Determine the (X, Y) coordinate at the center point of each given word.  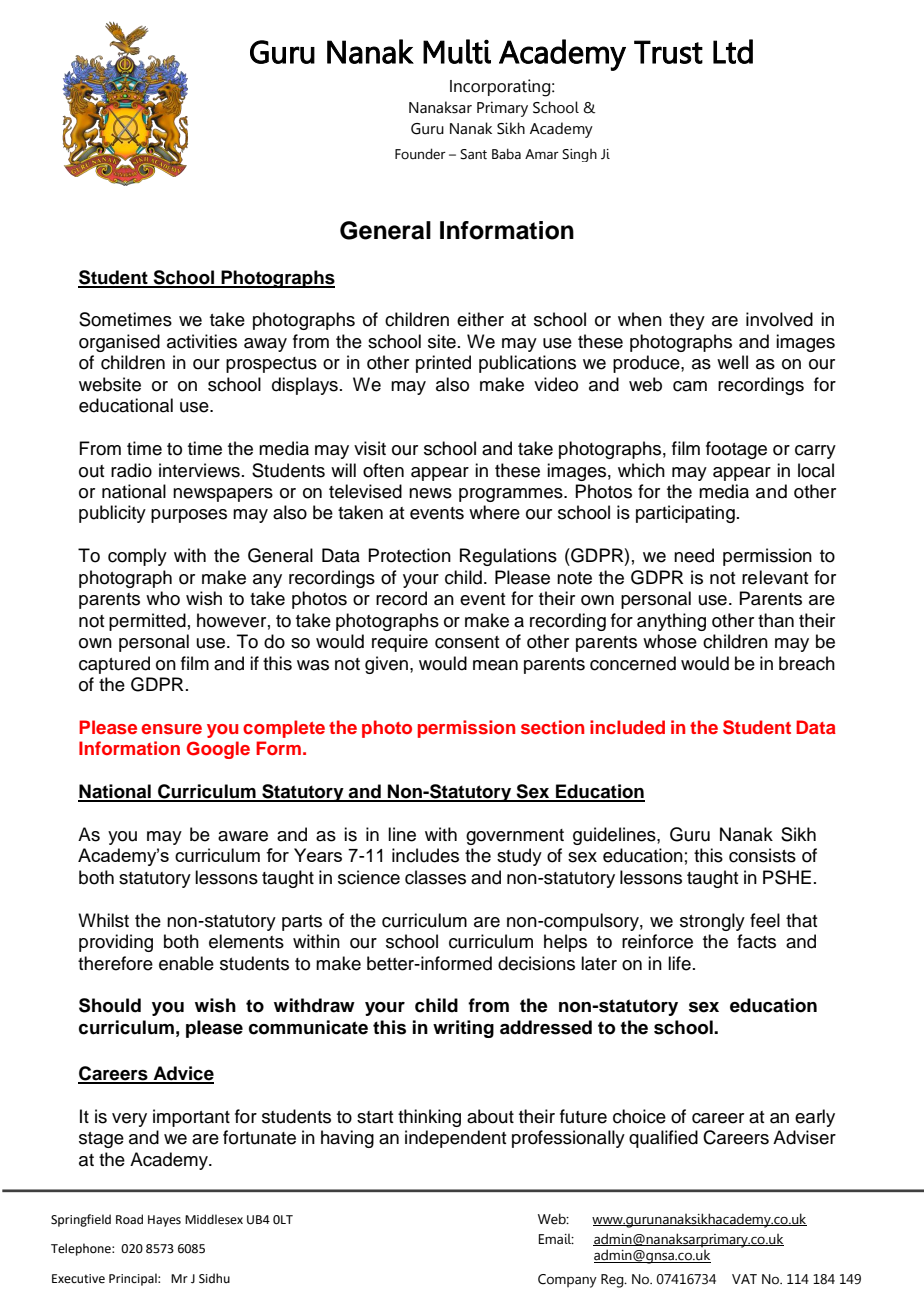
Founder (420, 154)
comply (137, 557)
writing (463, 1029)
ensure (171, 729)
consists (762, 855)
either (480, 319)
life (679, 963)
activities (202, 341)
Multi (457, 51)
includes (425, 855)
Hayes (164, 1221)
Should (110, 1005)
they (687, 321)
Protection (409, 555)
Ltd (733, 51)
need (694, 555)
